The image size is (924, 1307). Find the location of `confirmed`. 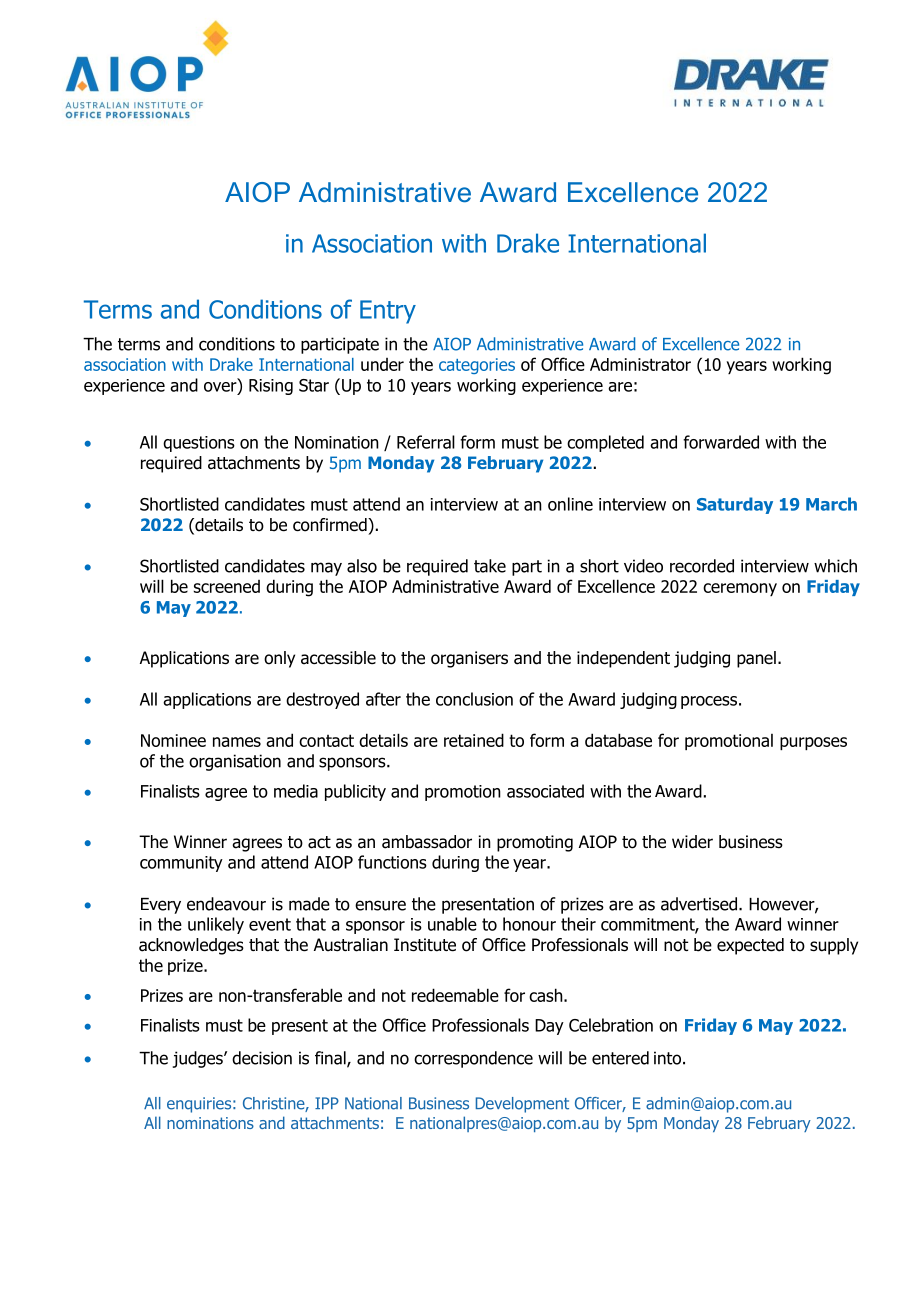

confirmed is located at coordinates (331, 525).
